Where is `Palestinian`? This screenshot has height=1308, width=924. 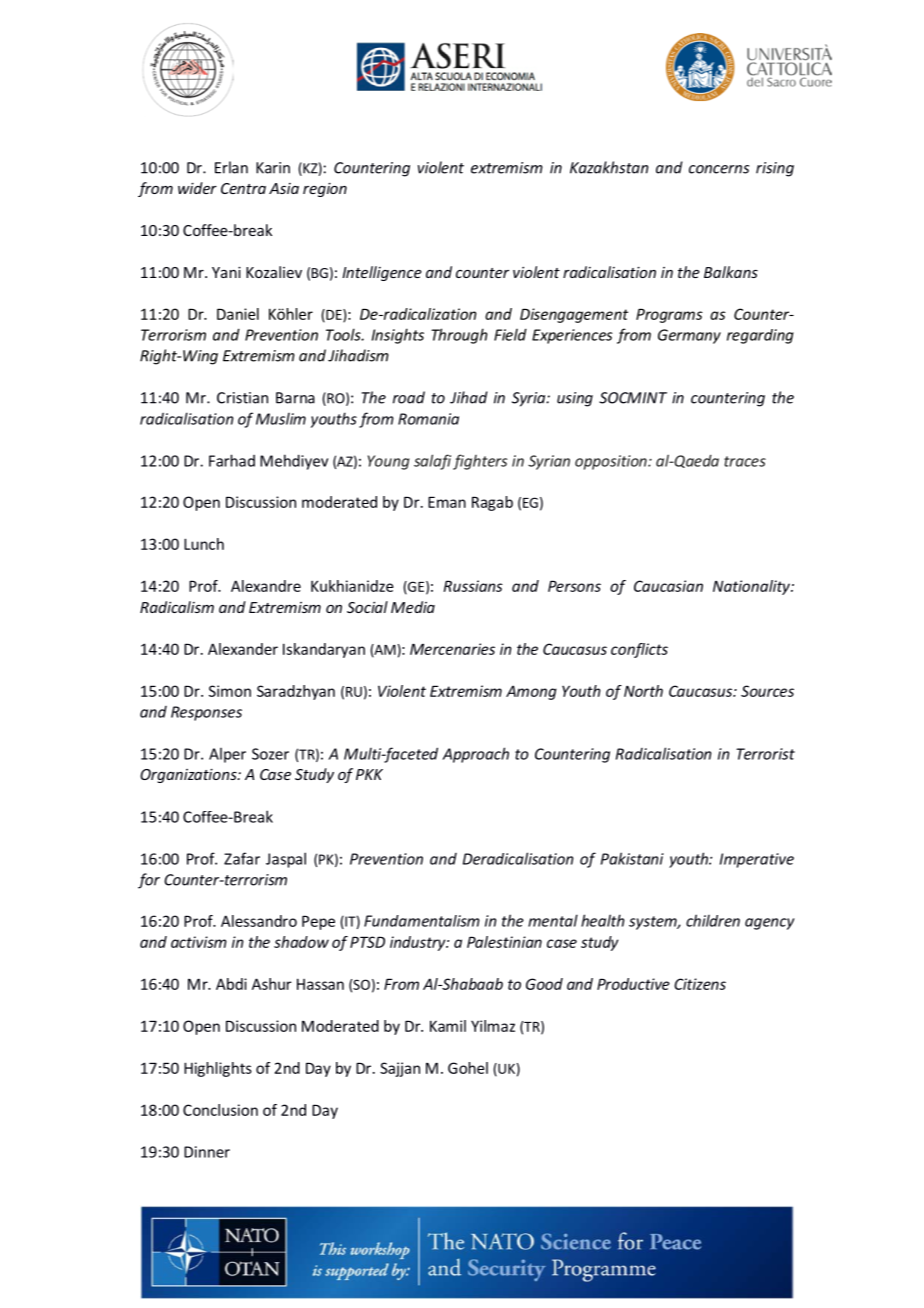 Palestinian is located at coordinates (504, 942).
